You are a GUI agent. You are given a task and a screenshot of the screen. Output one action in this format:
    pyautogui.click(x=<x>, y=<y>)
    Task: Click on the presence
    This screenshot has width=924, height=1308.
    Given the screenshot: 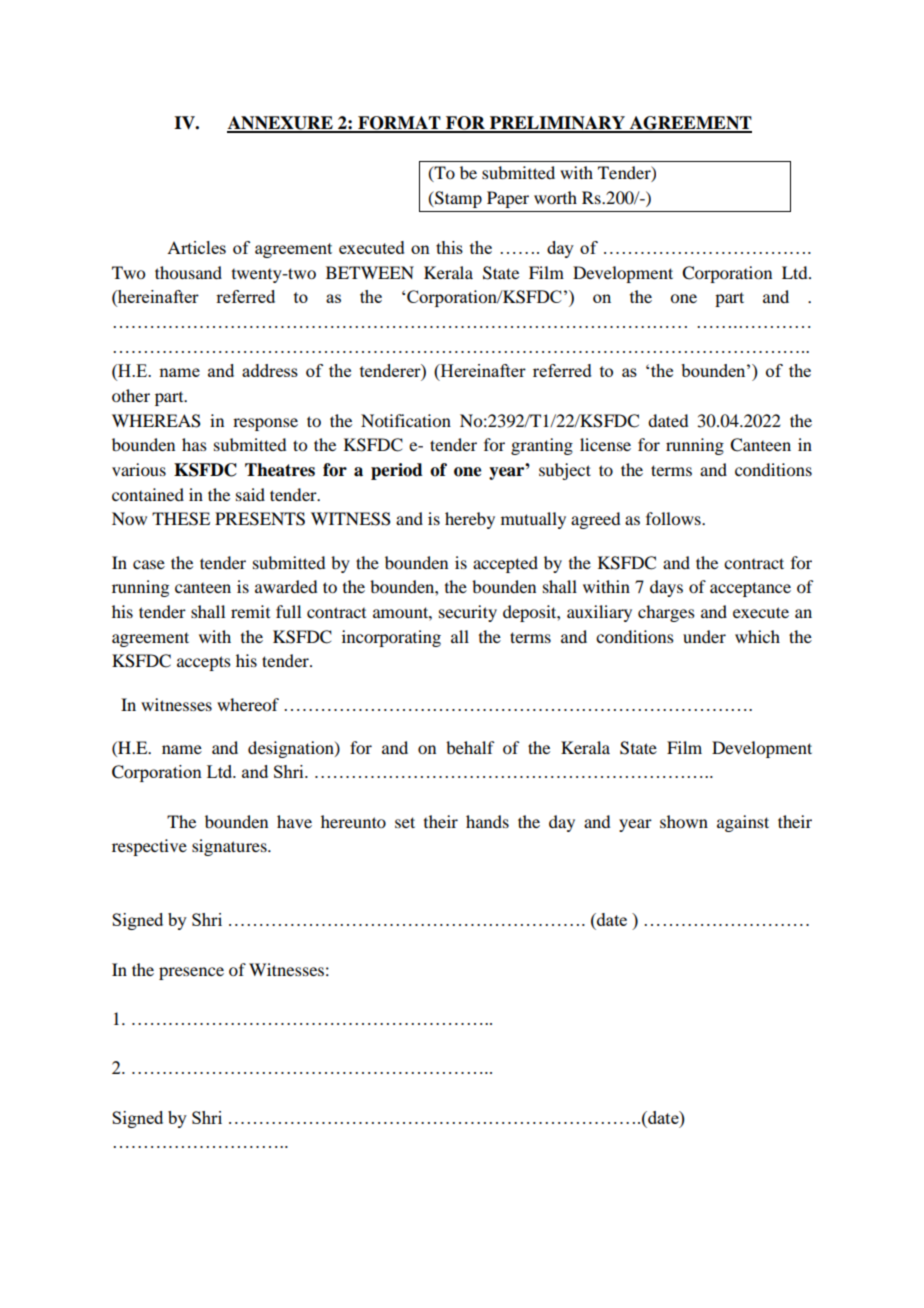 What is the action you would take?
    pyautogui.click(x=191, y=973)
